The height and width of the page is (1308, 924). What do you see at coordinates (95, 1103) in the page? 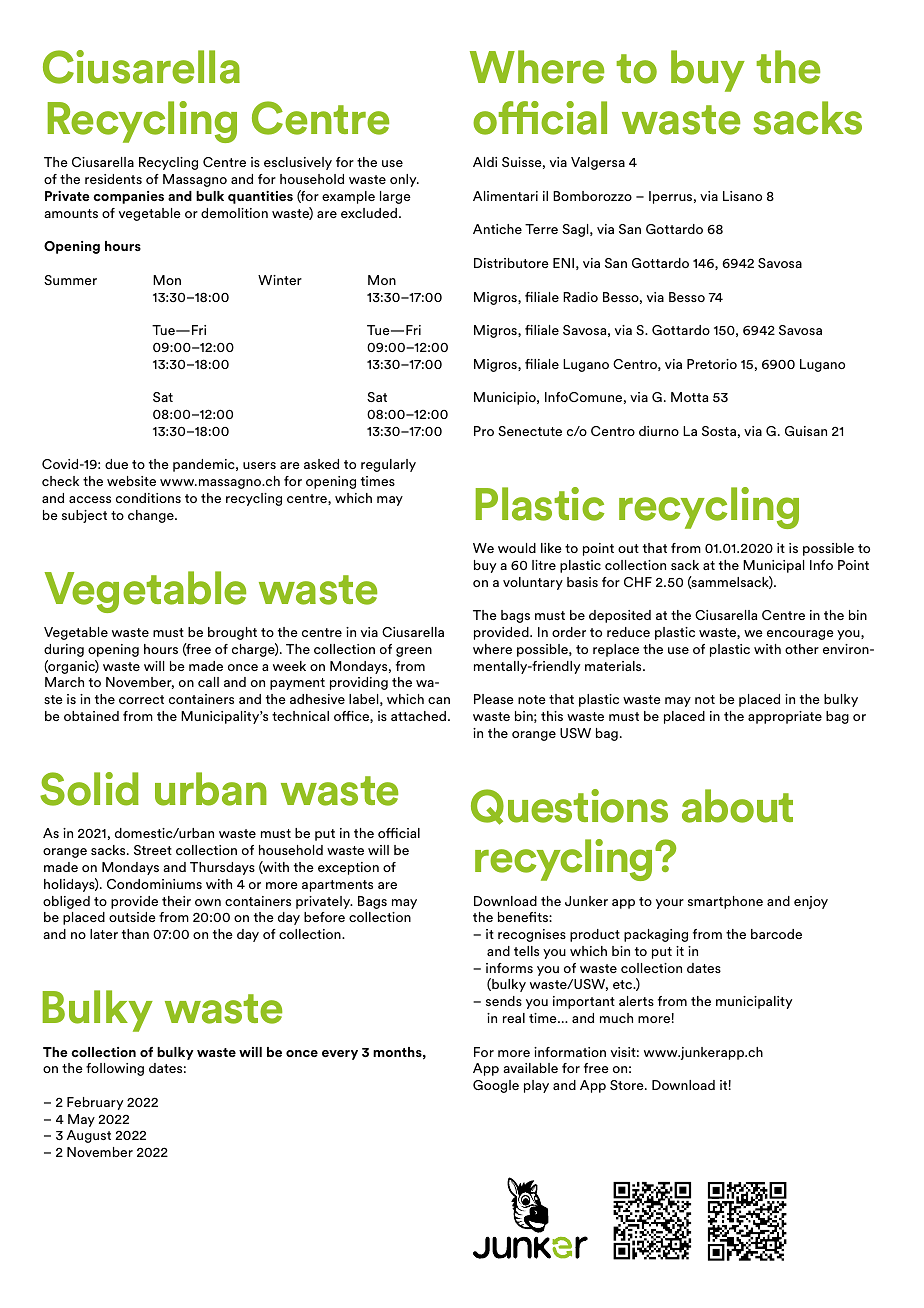
I see `February` at bounding box center [95, 1103].
